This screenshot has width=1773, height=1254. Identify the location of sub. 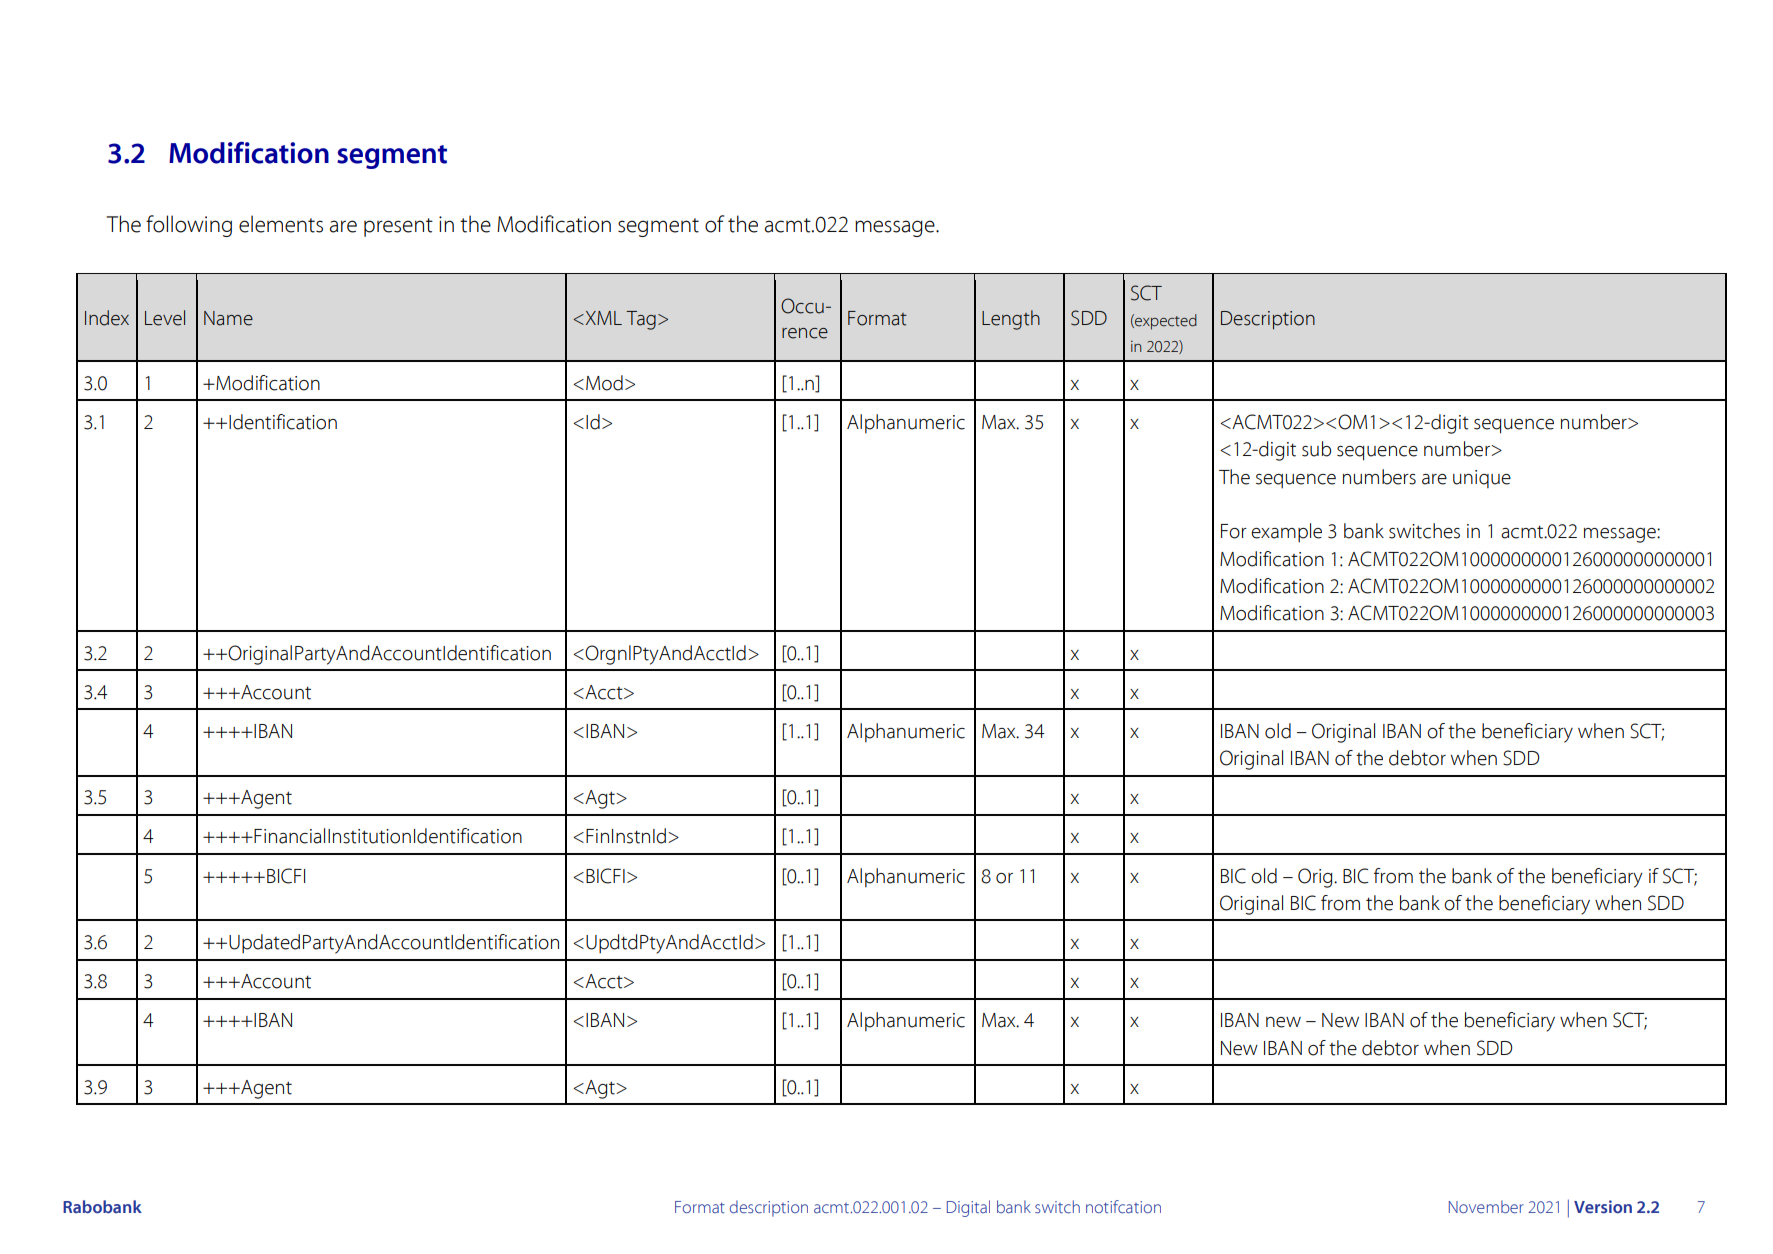
(1316, 449).
